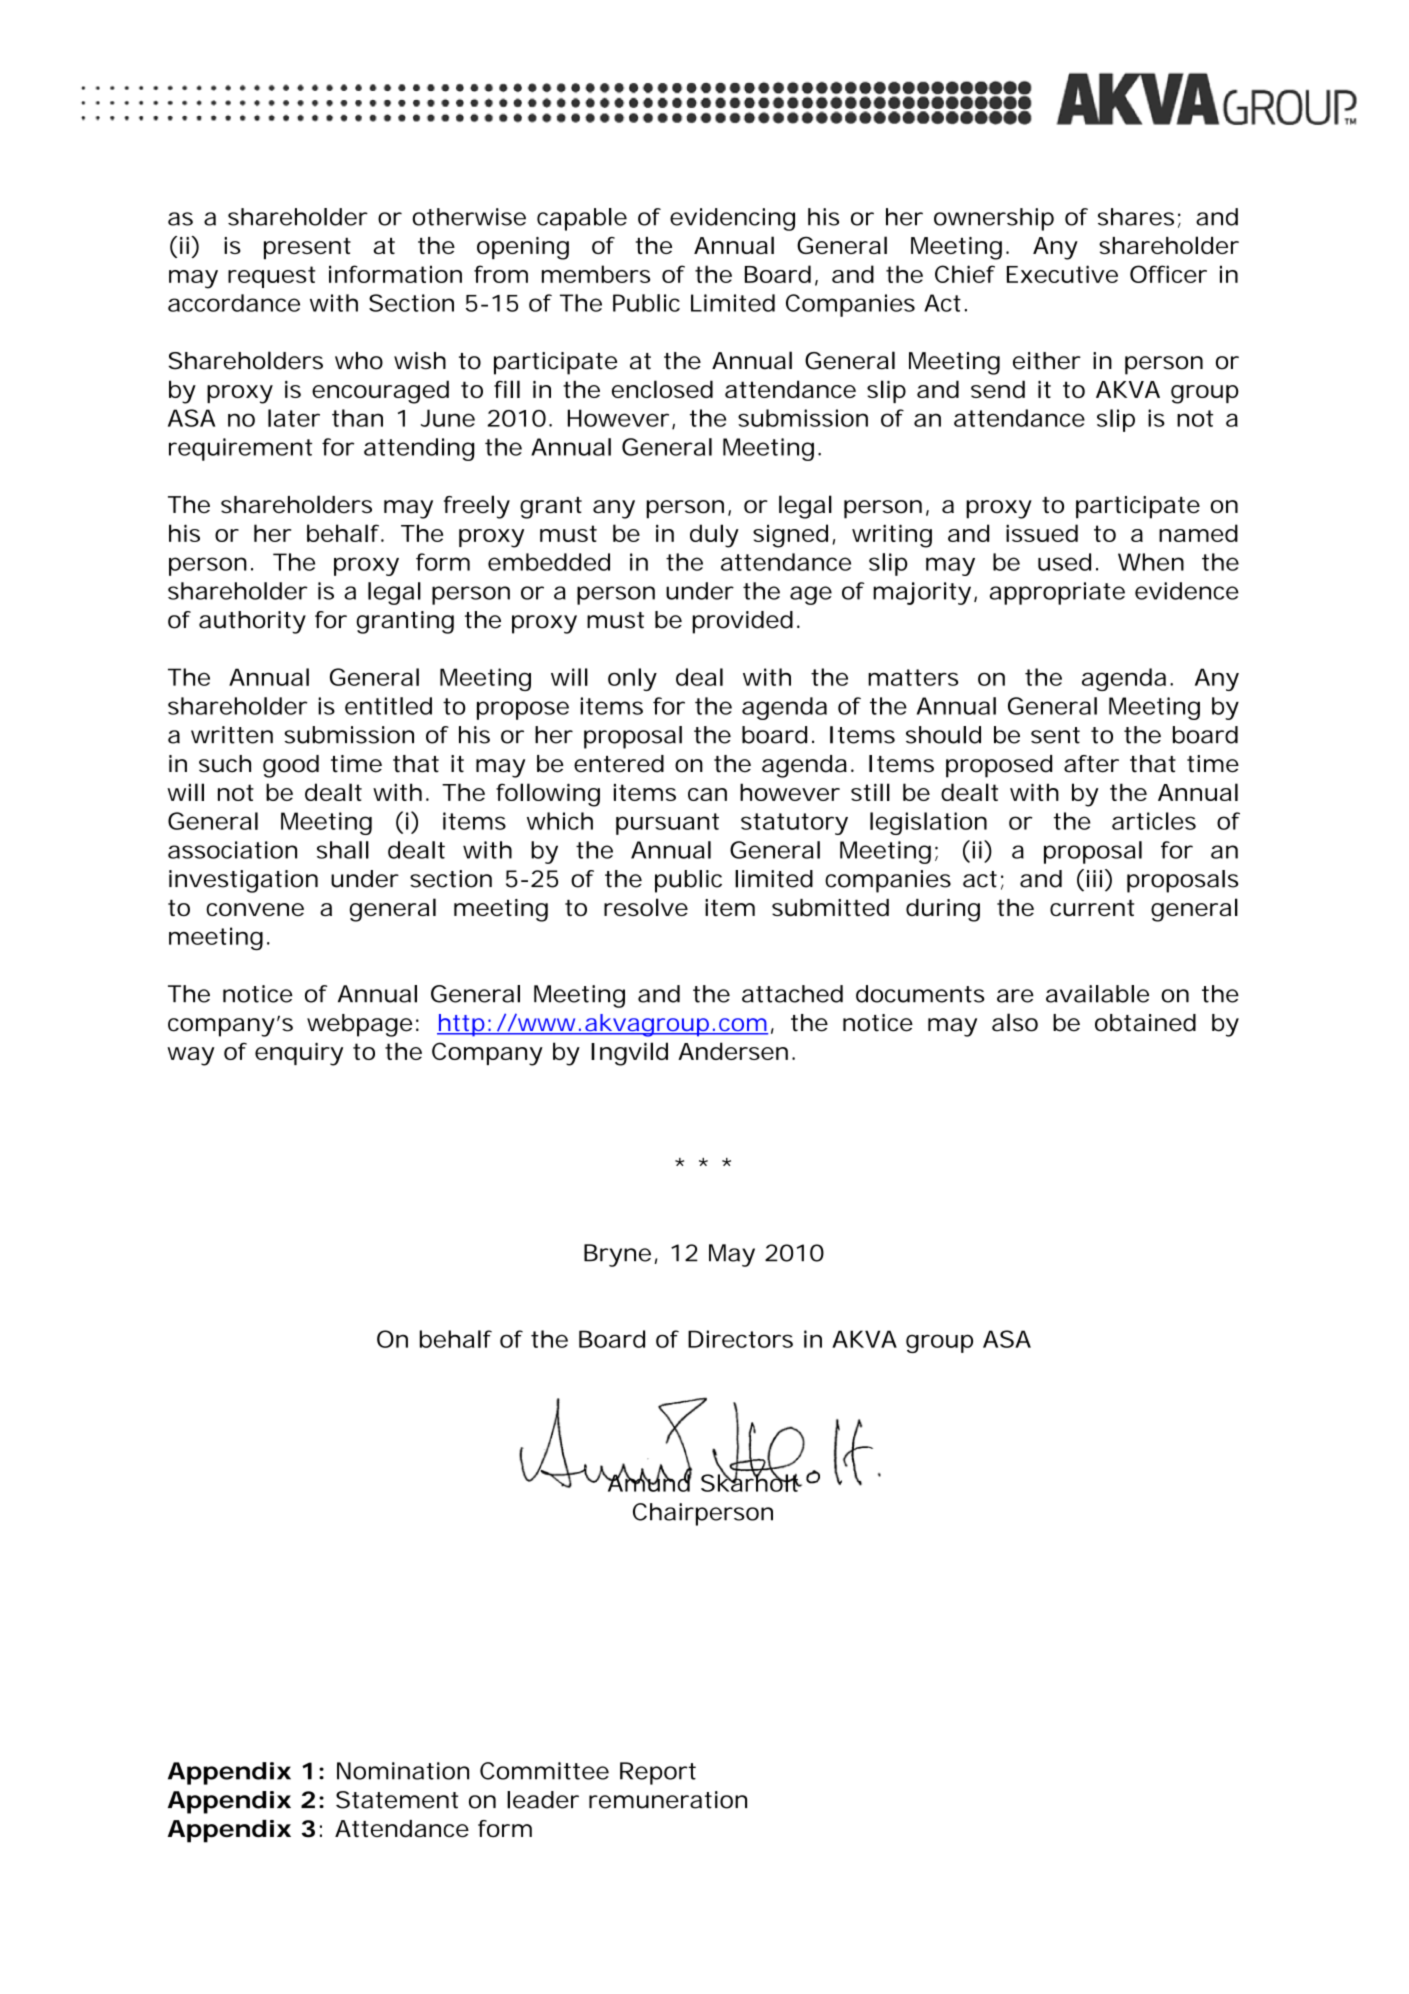 Image resolution: width=1409 pixels, height=1994 pixels. I want to click on also, so click(1015, 1022).
